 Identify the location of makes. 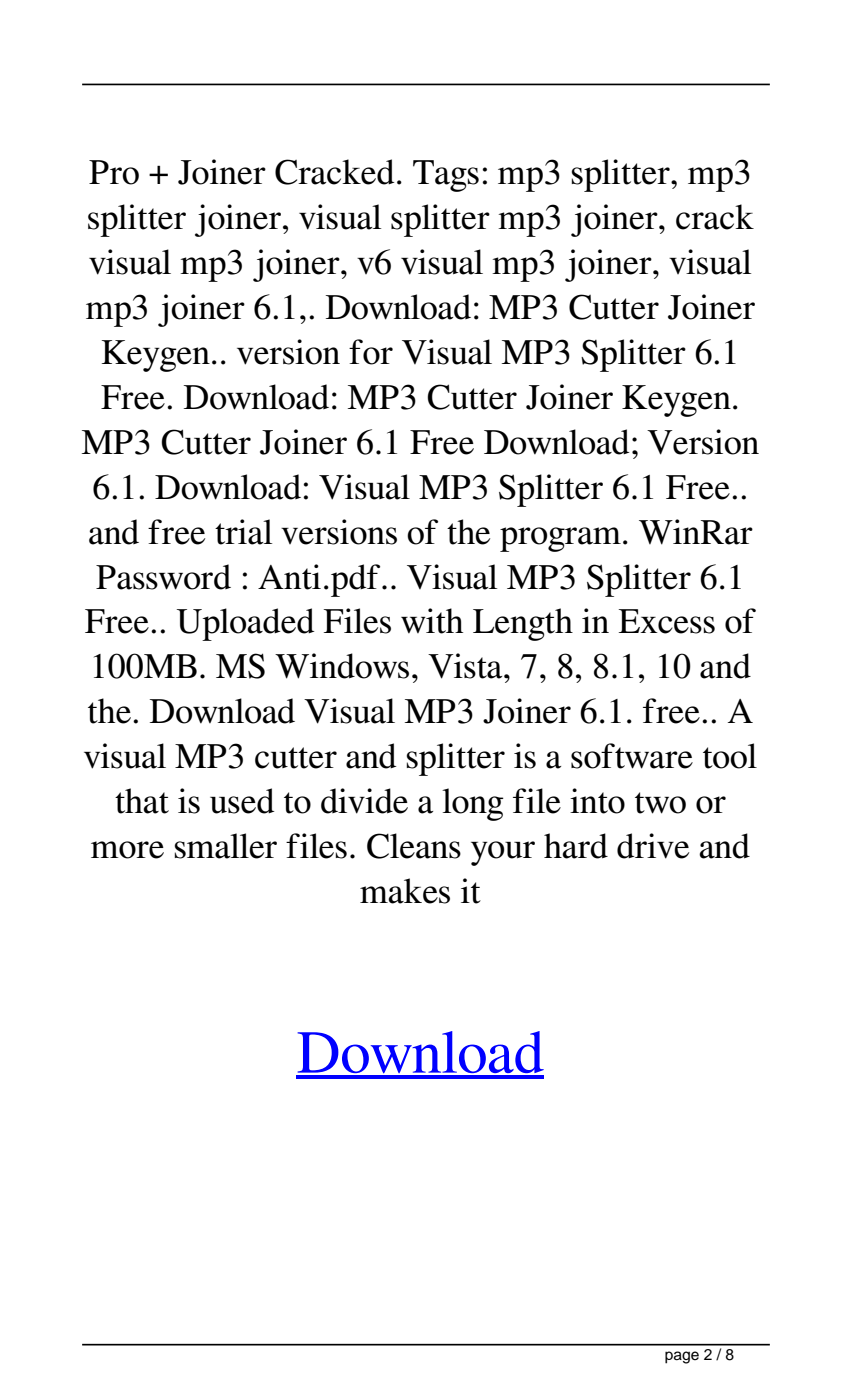
(405, 891).
